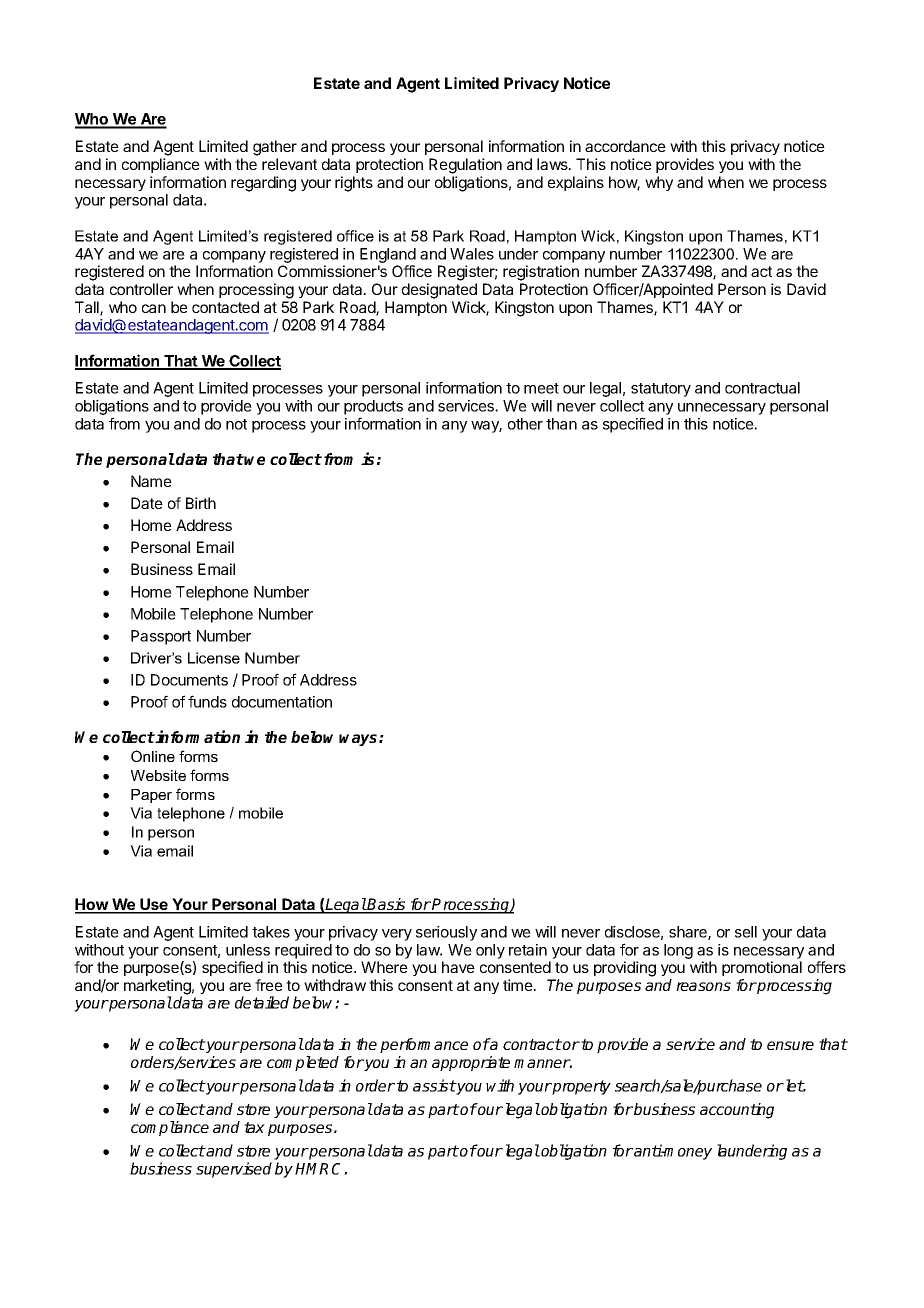  Describe the element at coordinates (434, 1085) in the screenshot. I see `assist` at that location.
